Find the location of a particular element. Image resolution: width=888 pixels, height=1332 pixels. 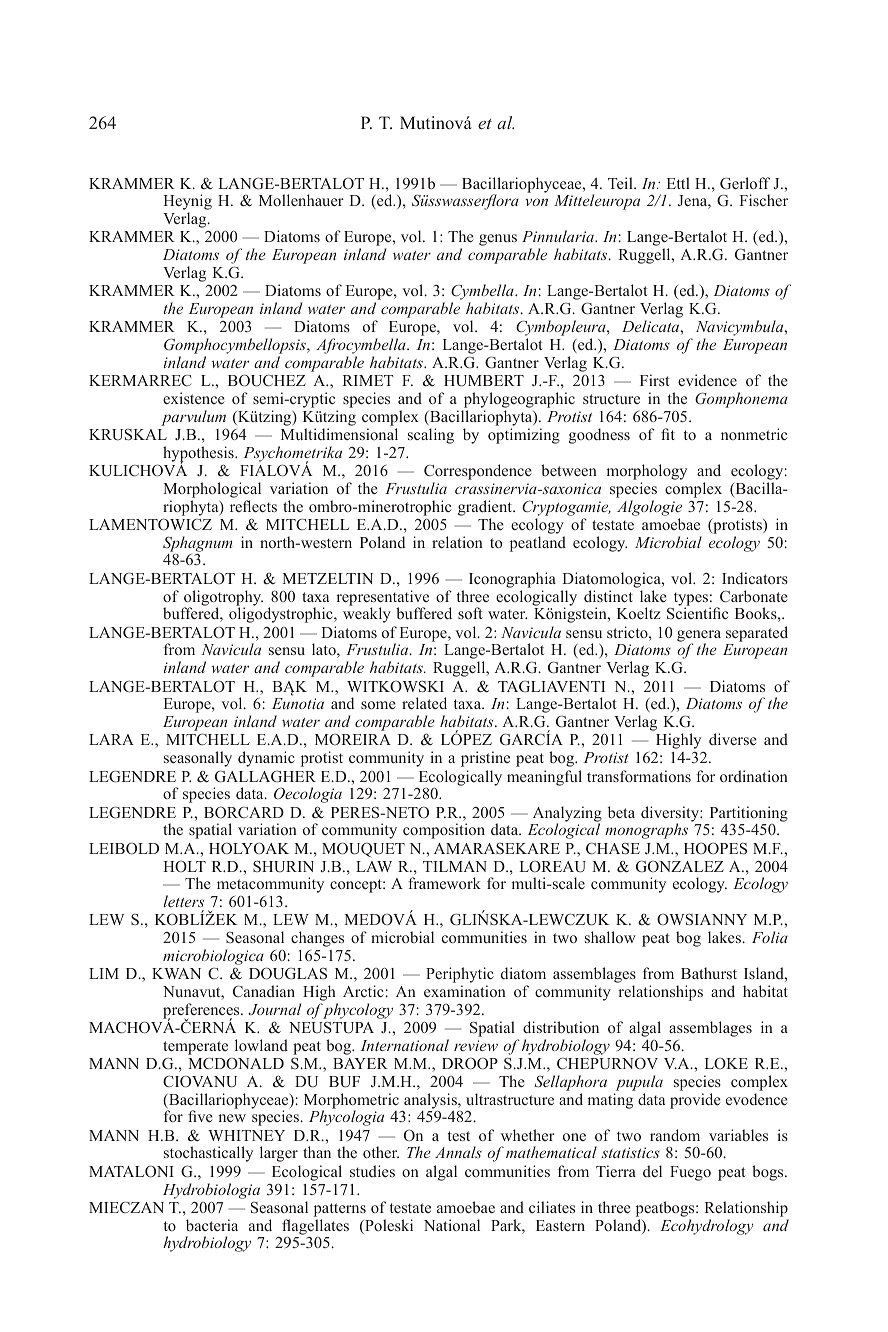

Bathurst is located at coordinates (709, 973).
